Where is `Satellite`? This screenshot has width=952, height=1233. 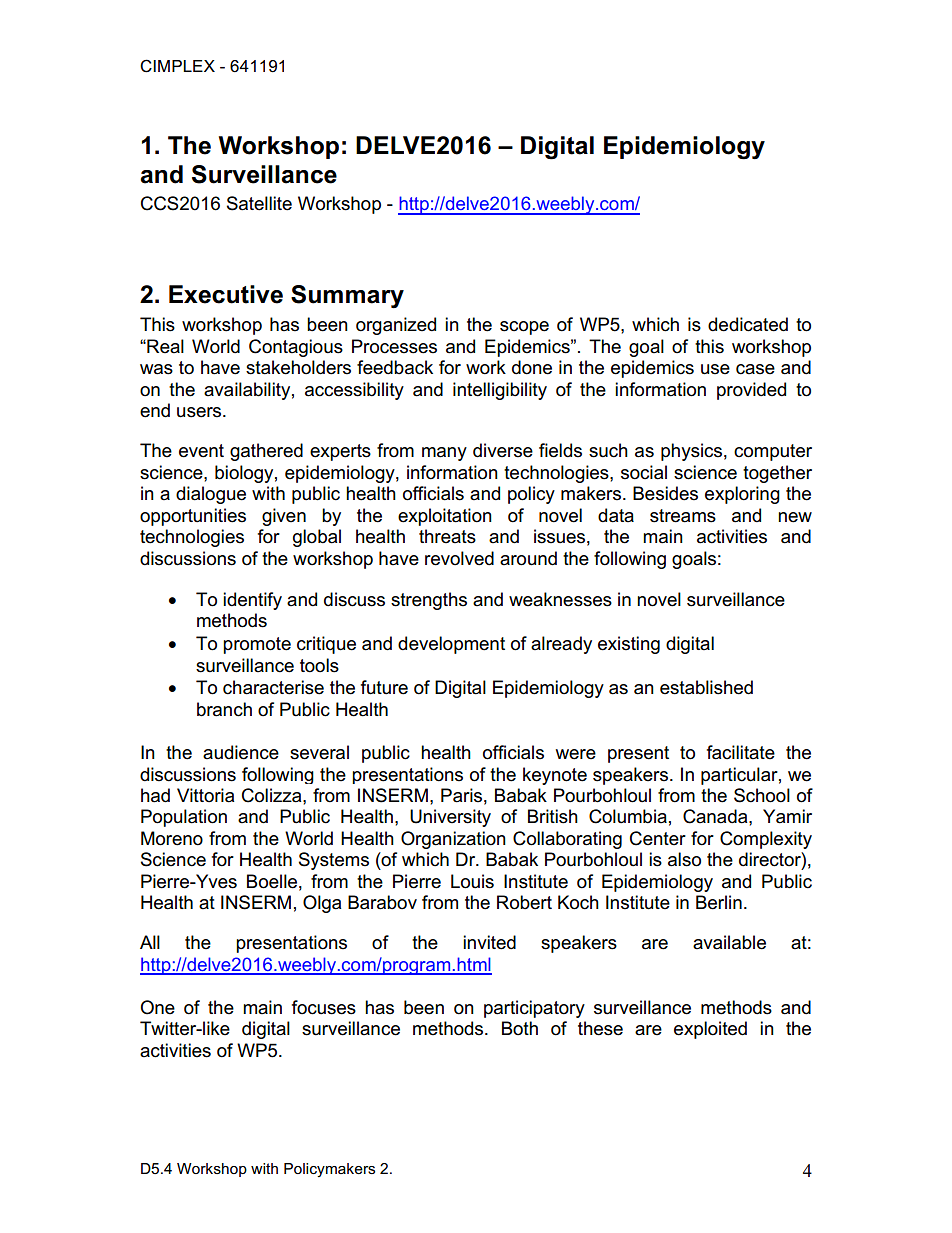 Satellite is located at coordinates (259, 203).
